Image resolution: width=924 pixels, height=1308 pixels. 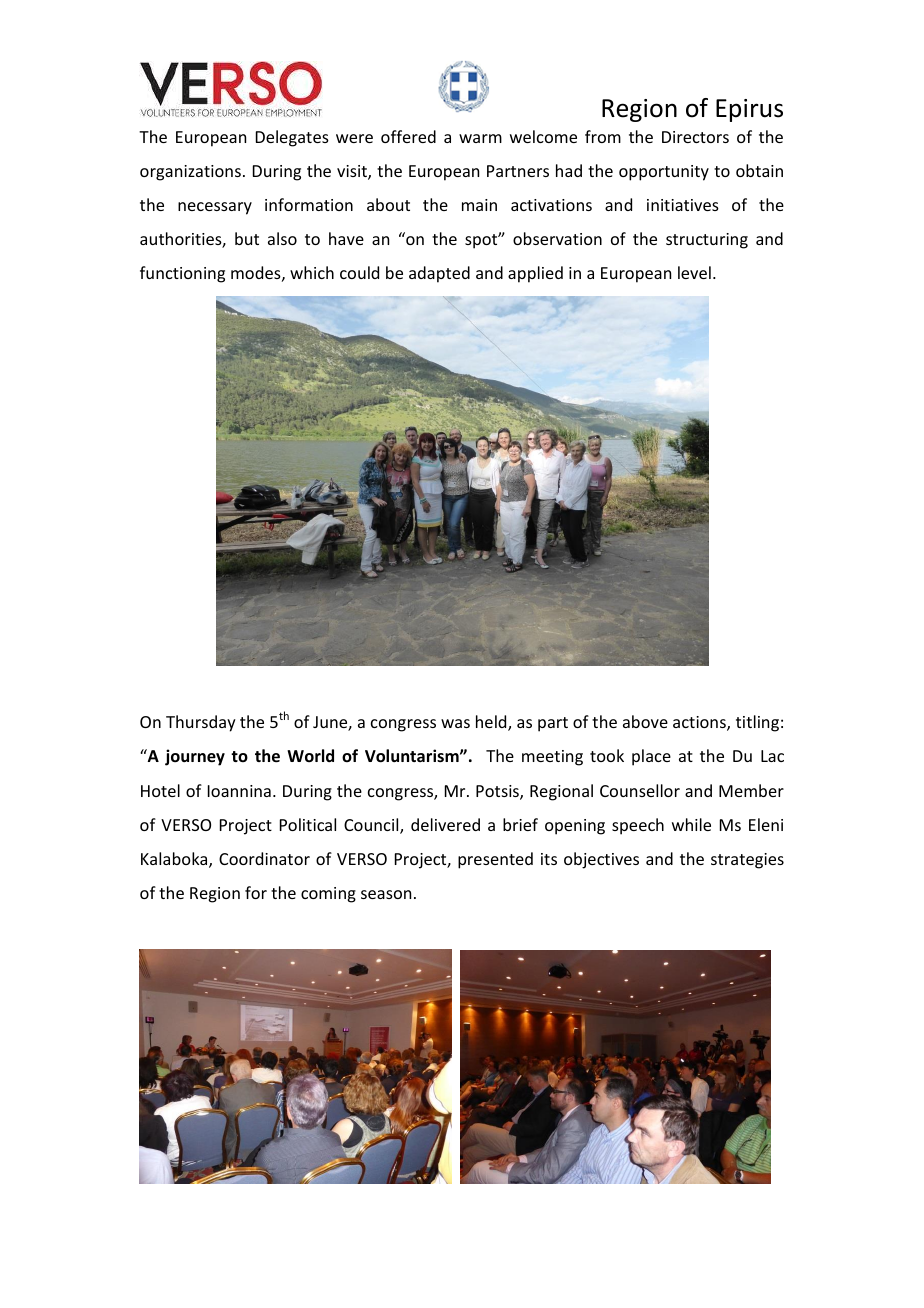 What do you see at coordinates (695, 137) in the image?
I see `Directors` at bounding box center [695, 137].
